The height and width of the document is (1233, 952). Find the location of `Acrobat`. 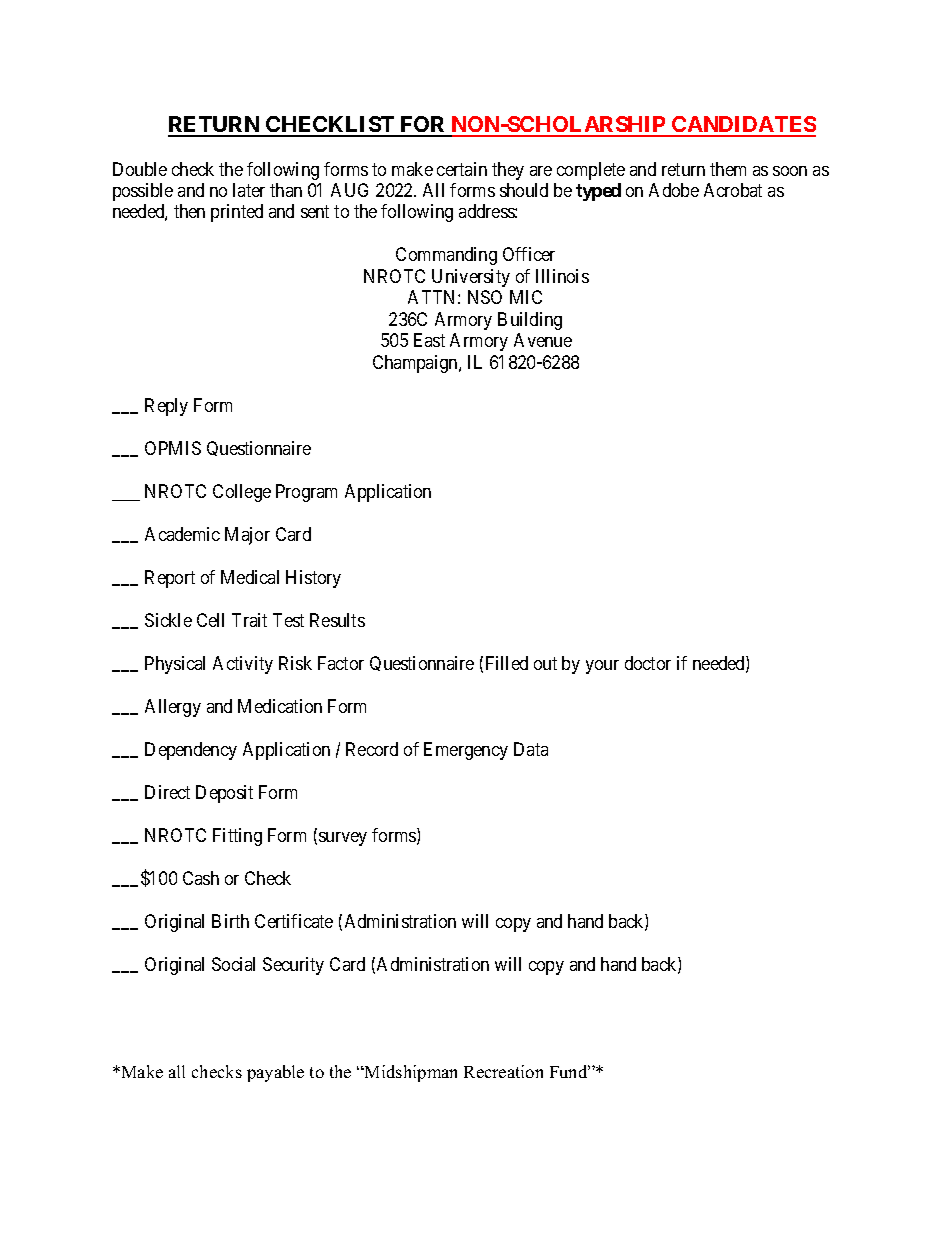

Acrobat is located at coordinates (733, 190).
